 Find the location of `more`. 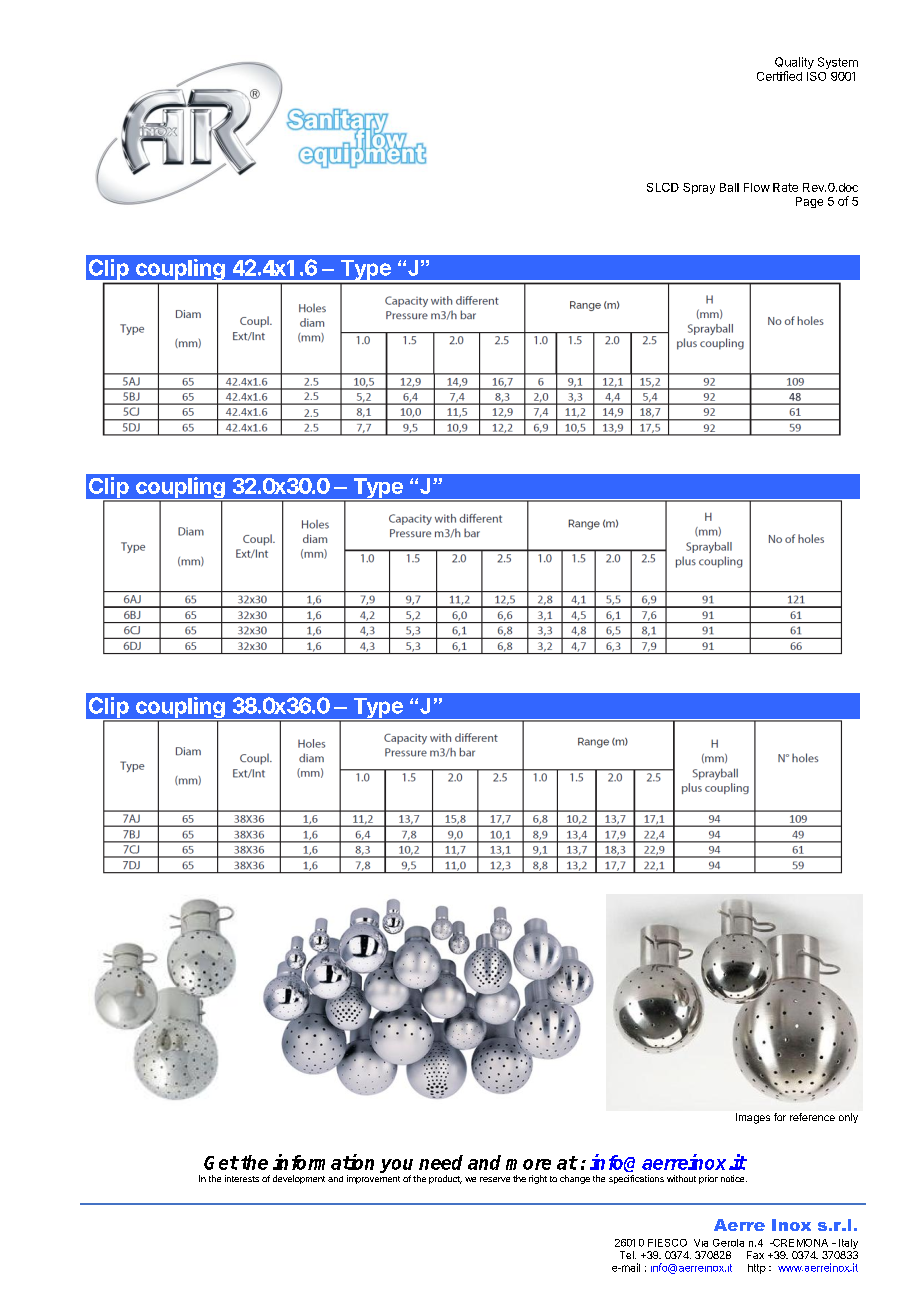

more is located at coordinates (528, 1164).
